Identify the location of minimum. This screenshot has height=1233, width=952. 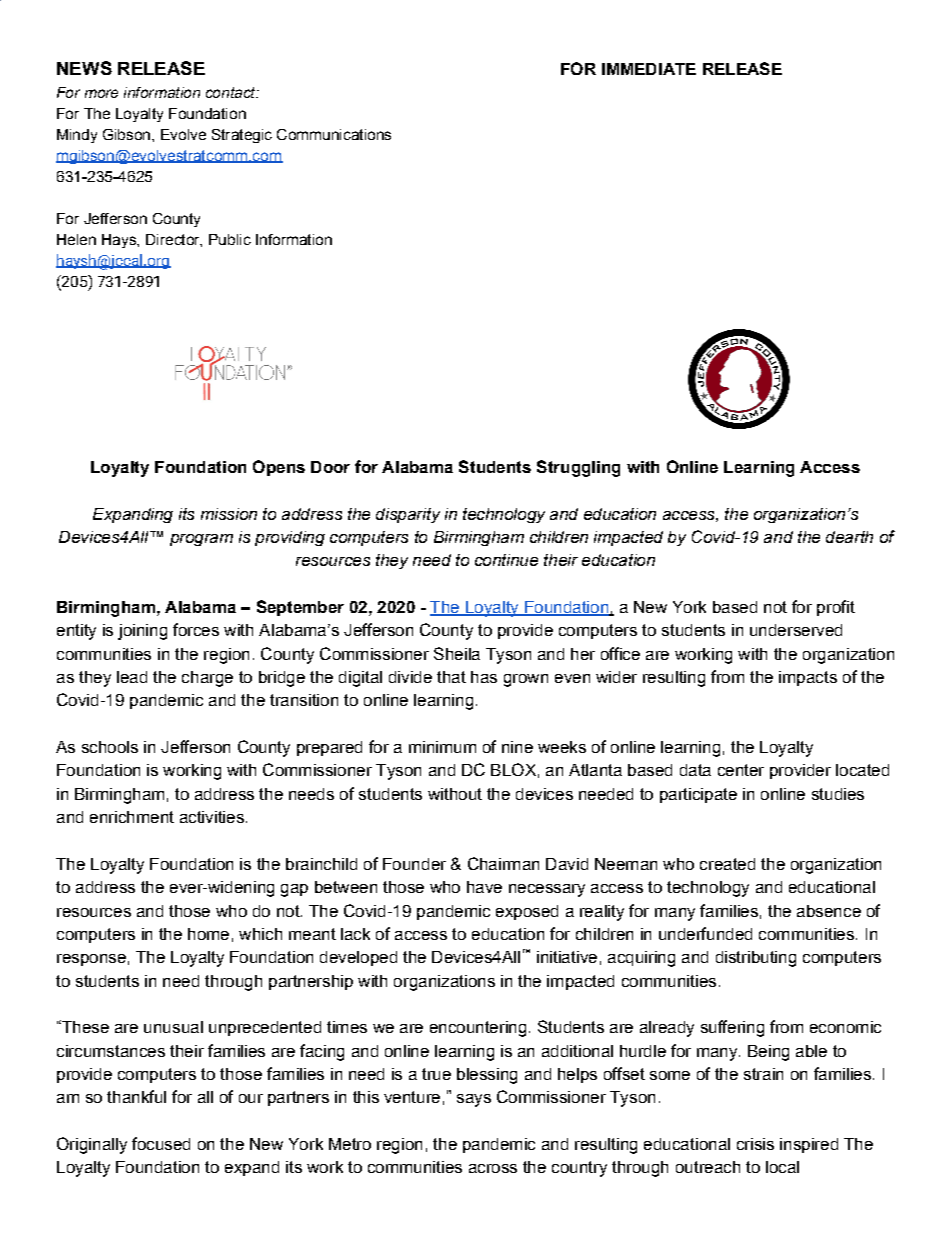
(442, 747).
